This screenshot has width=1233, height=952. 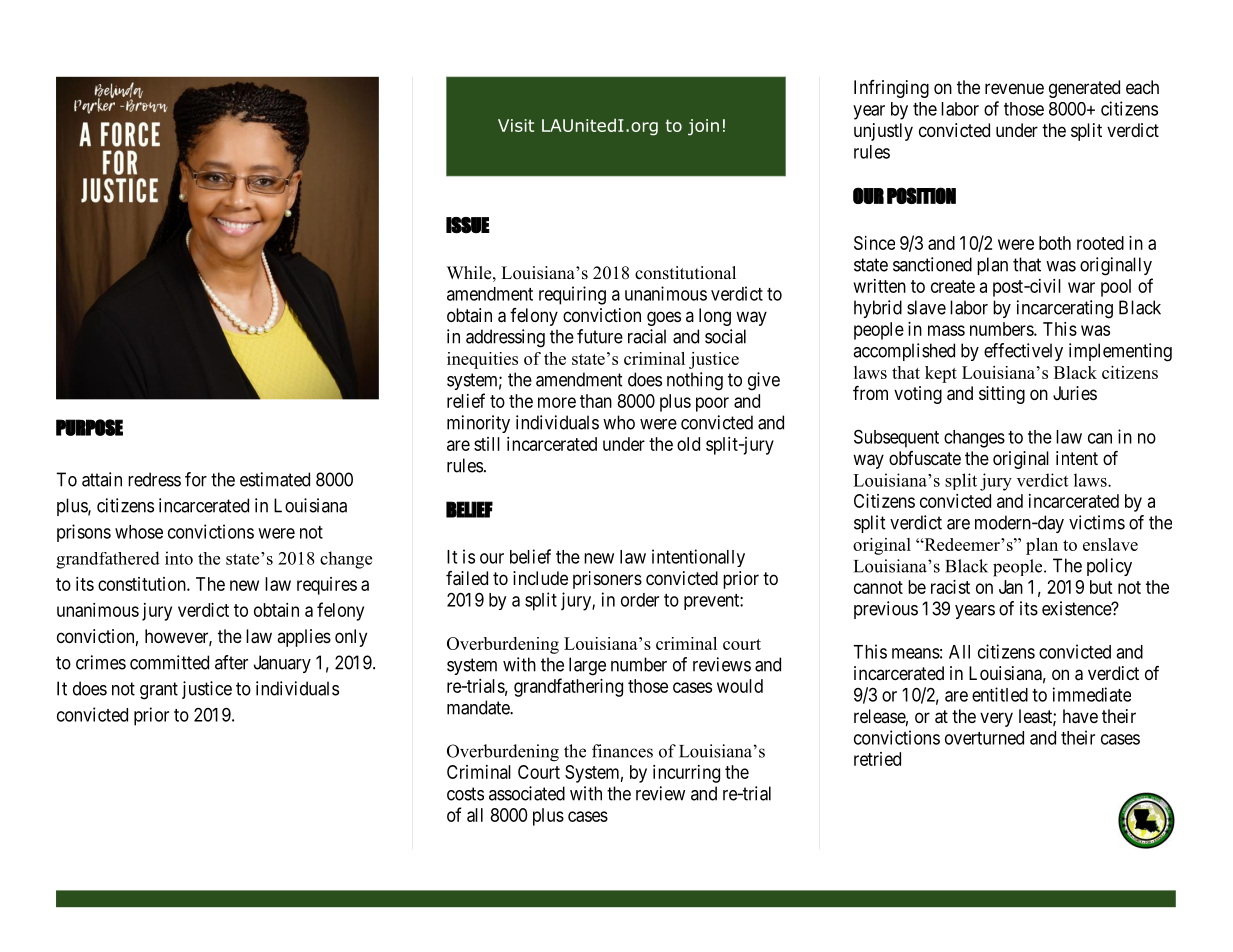 What do you see at coordinates (688, 444) in the screenshot?
I see `old` at bounding box center [688, 444].
